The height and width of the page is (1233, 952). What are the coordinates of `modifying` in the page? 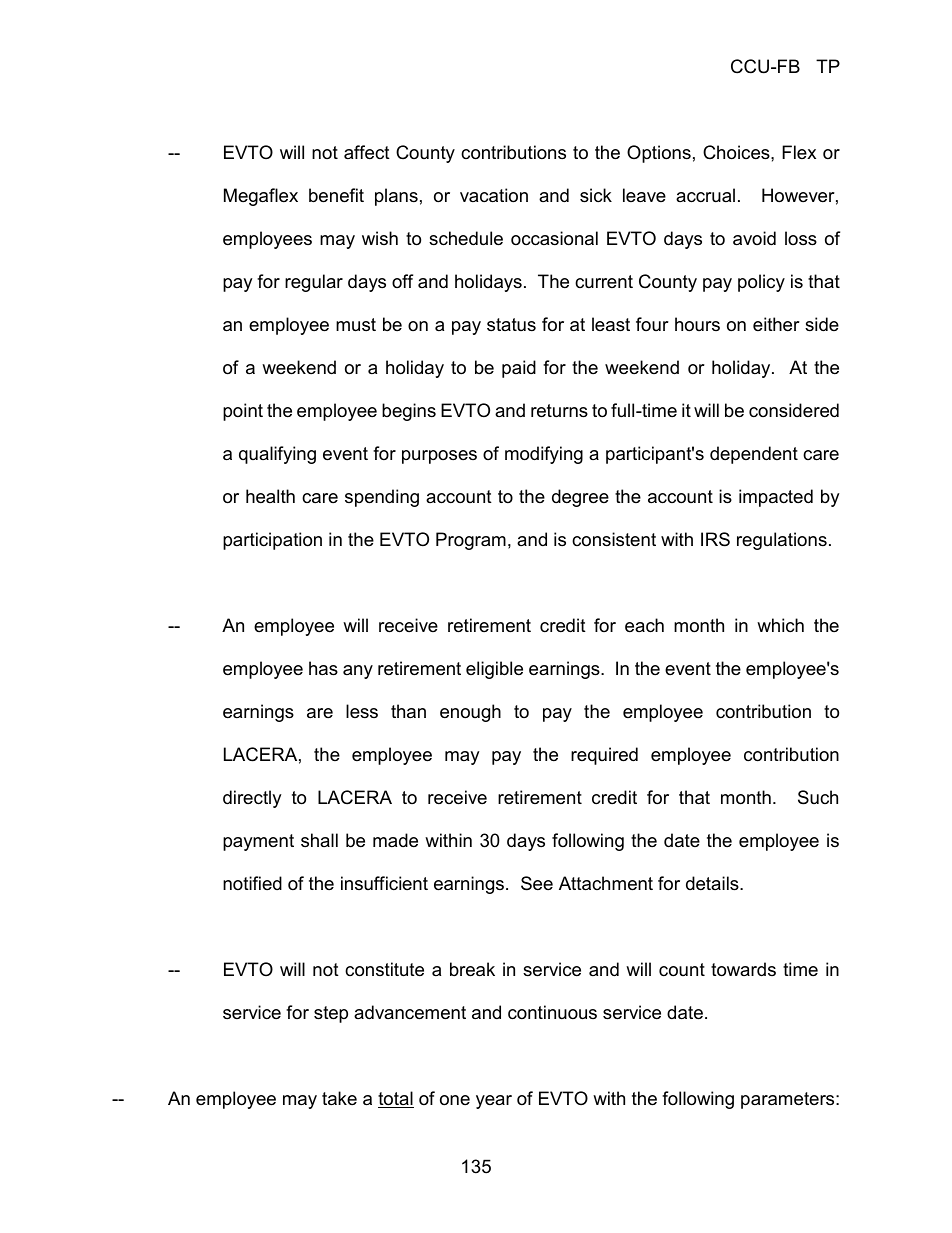 It's located at (544, 455).
